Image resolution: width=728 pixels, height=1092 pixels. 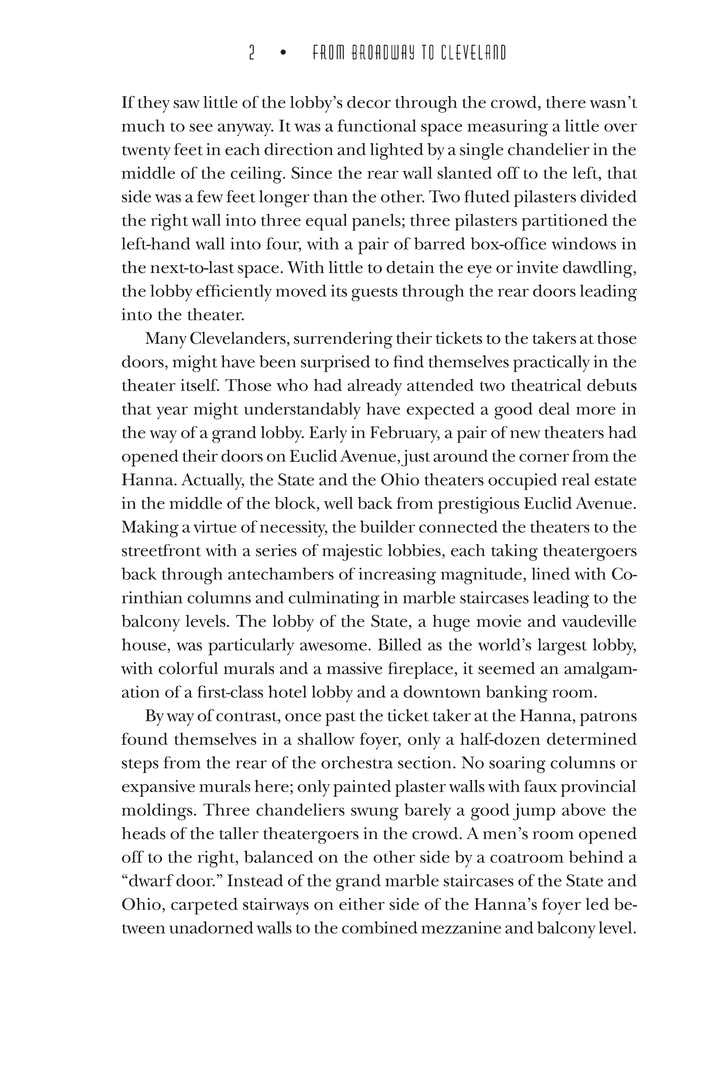 What do you see at coordinates (537, 267) in the screenshot?
I see `invite` at bounding box center [537, 267].
